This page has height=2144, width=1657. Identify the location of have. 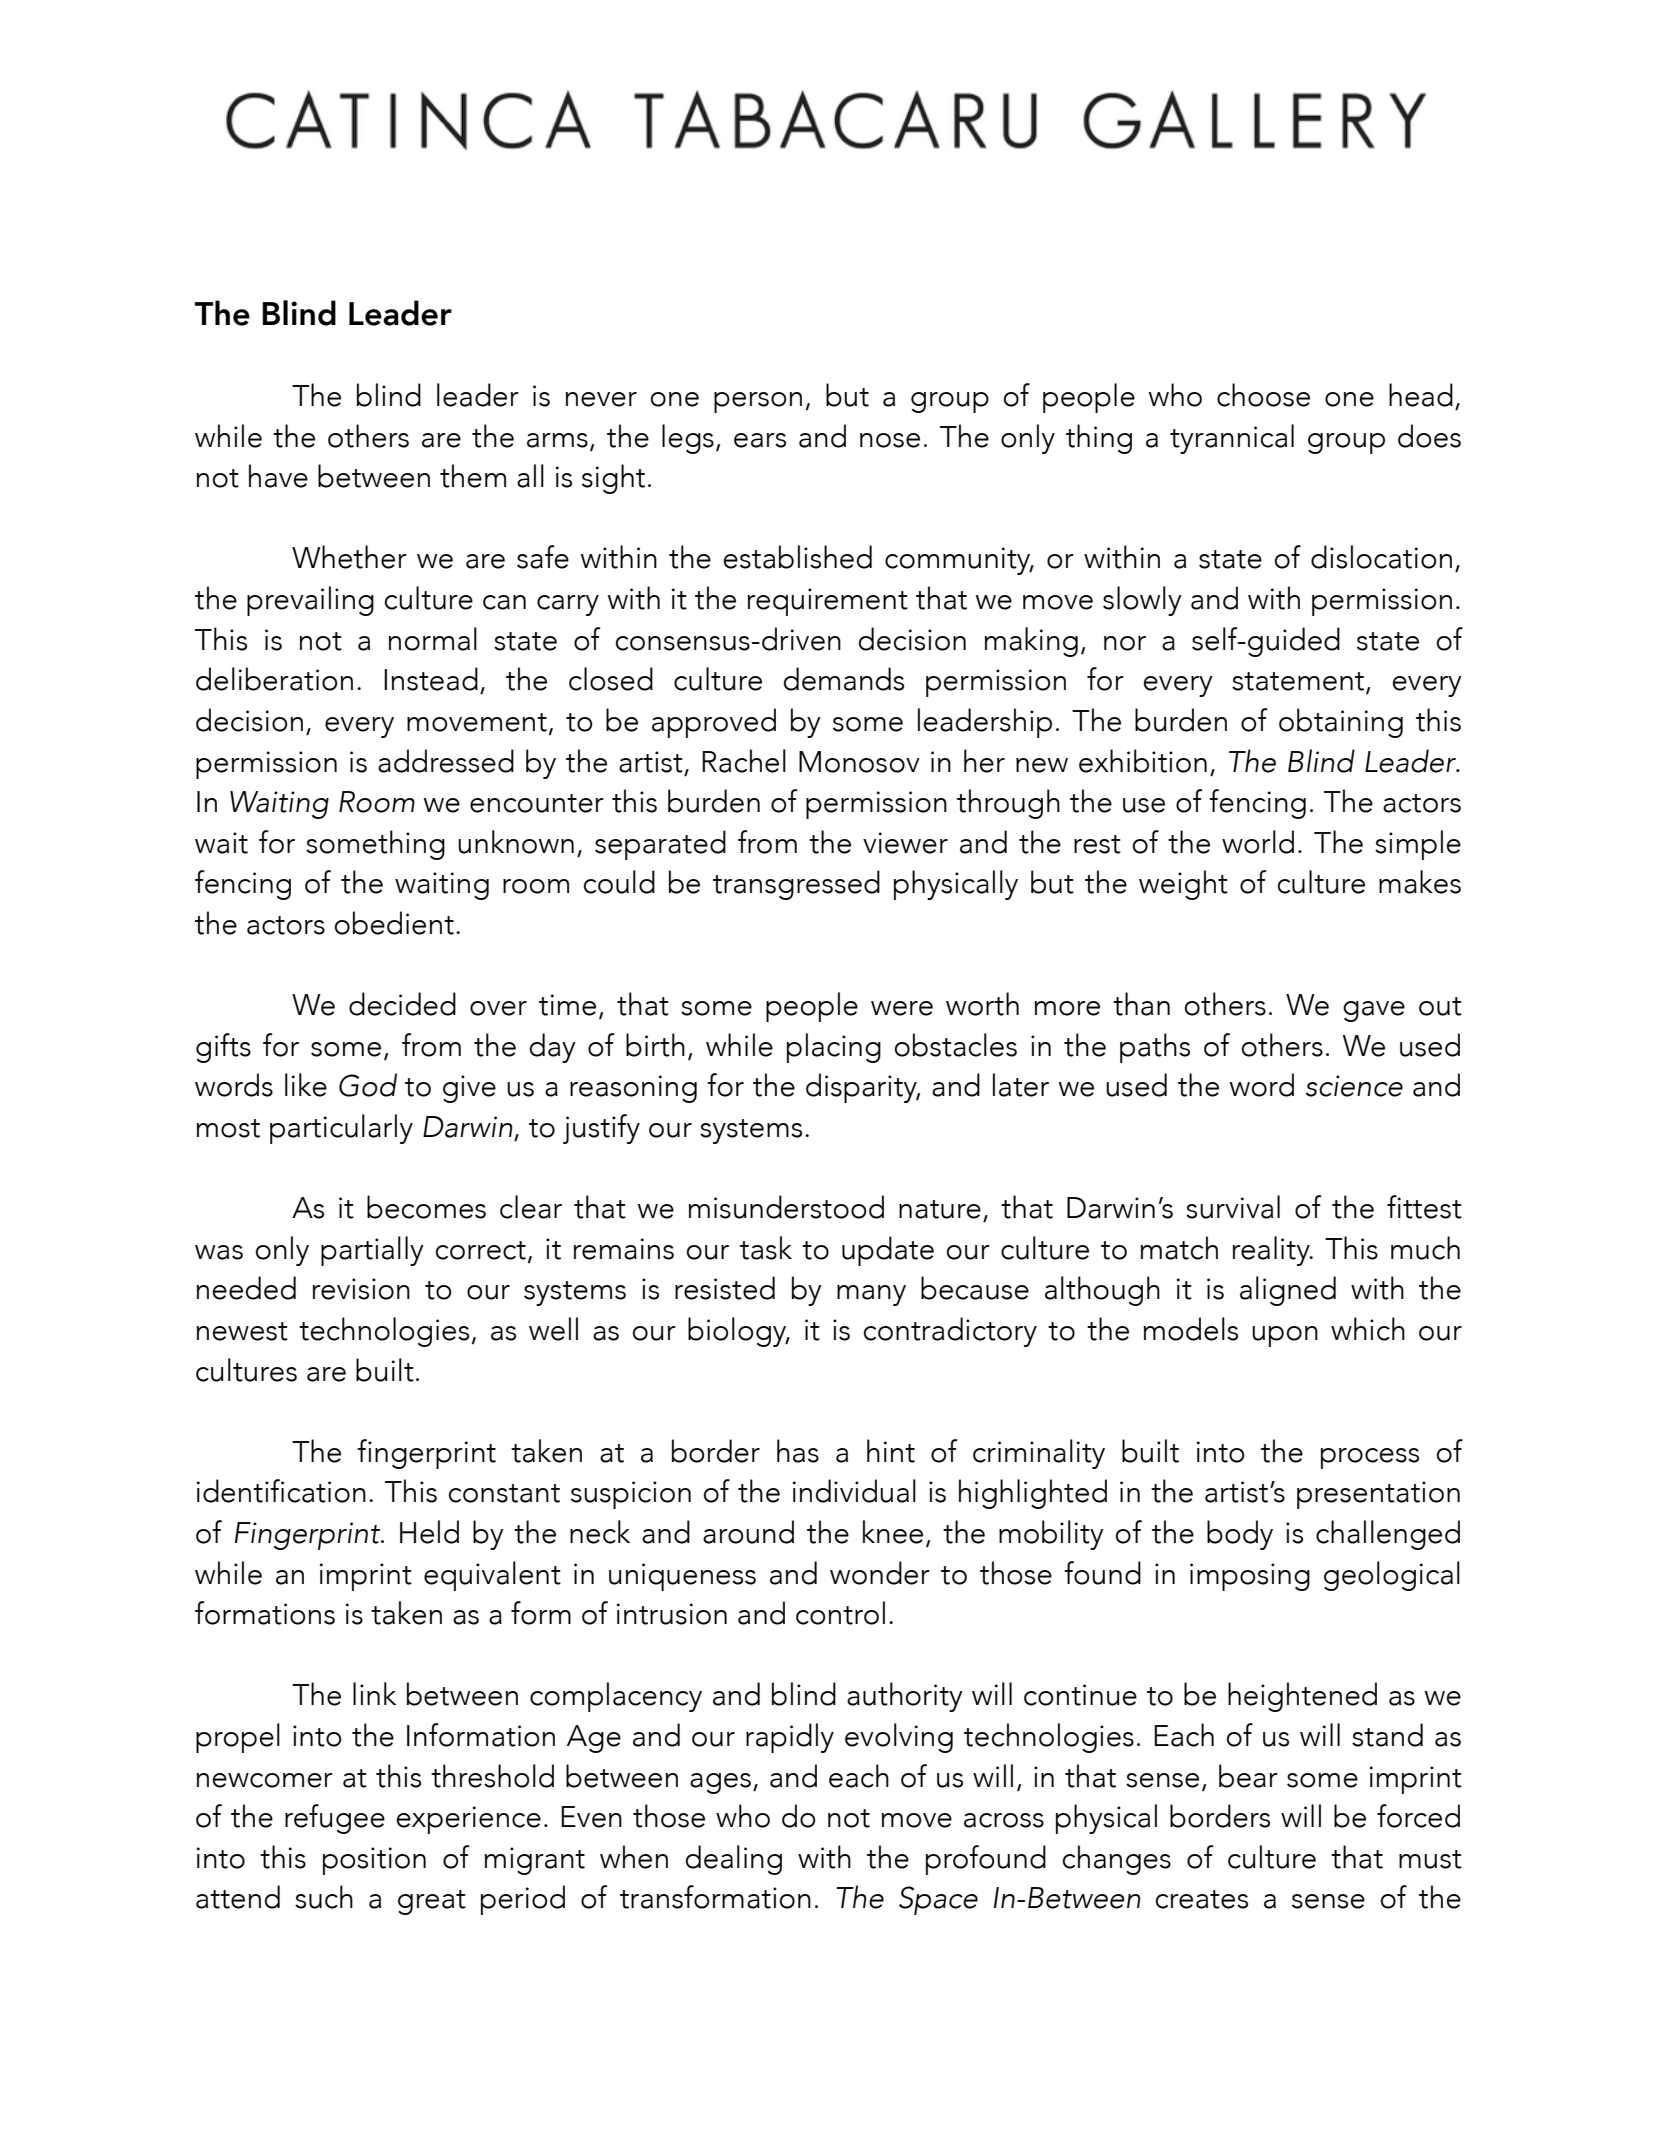
(278, 476).
